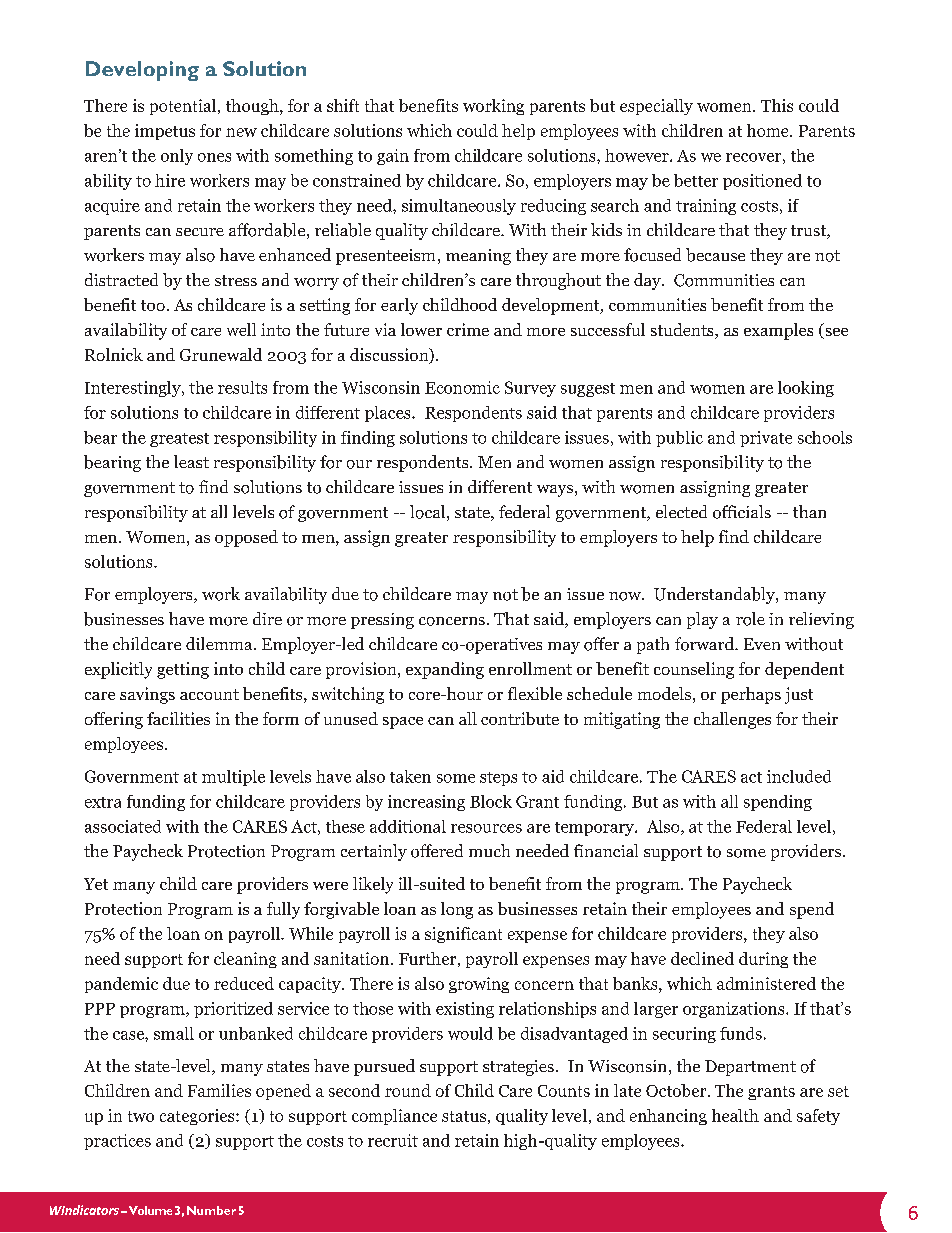 The width and height of the screenshot is (952, 1233). I want to click on greatest, so click(179, 440).
